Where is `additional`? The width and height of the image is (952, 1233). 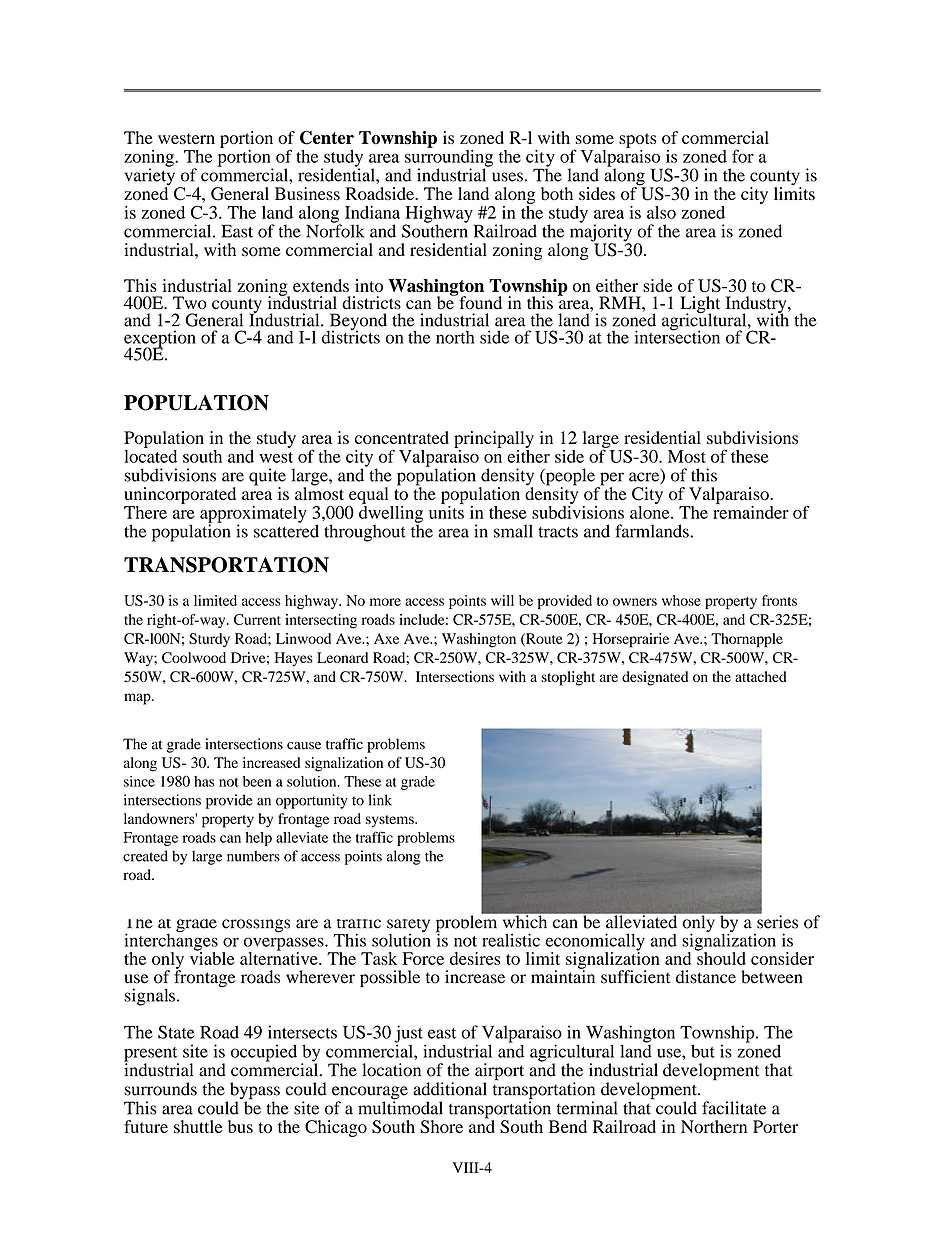
additional is located at coordinates (450, 1089).
